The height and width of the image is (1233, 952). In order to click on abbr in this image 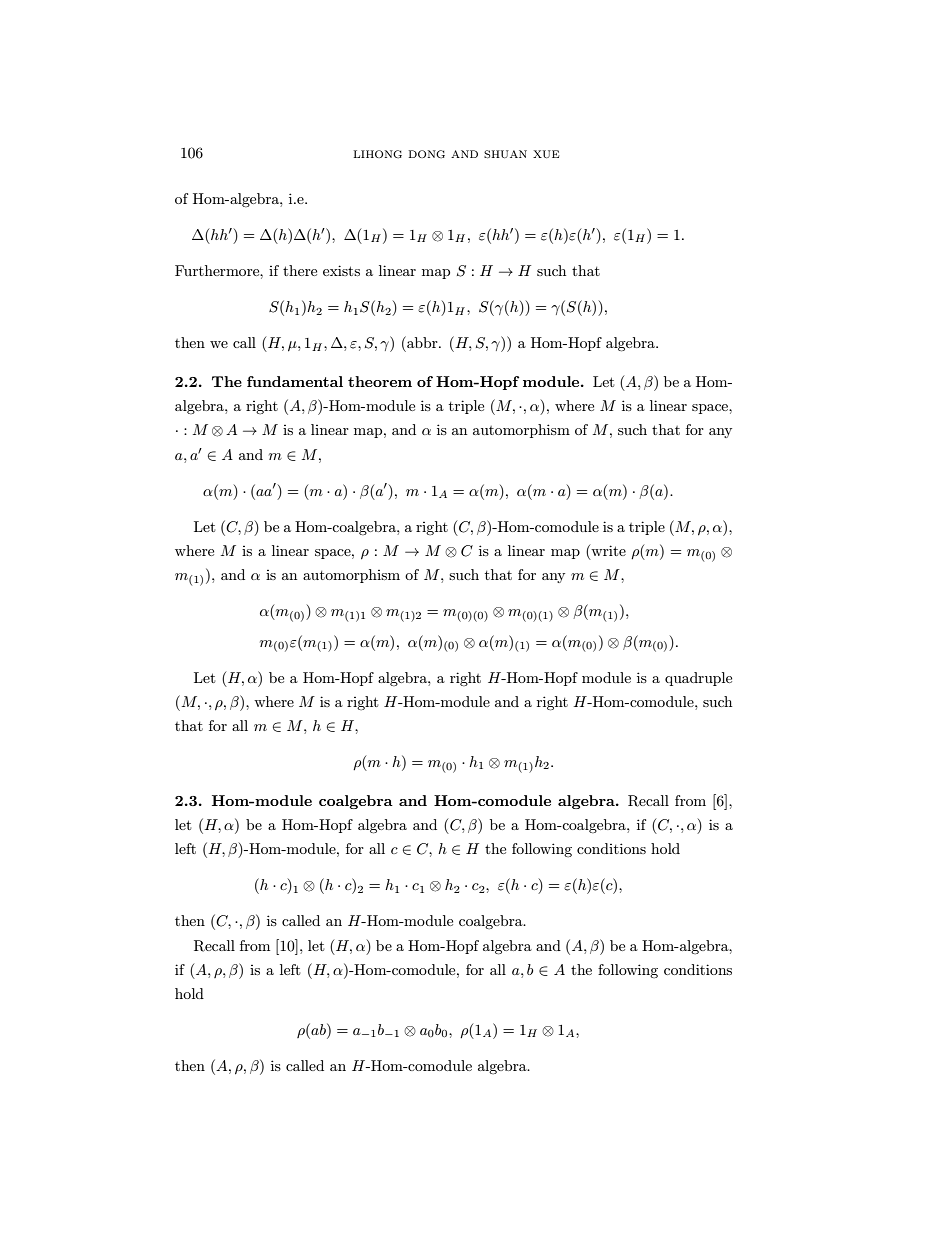, I will do `click(422, 342)`.
